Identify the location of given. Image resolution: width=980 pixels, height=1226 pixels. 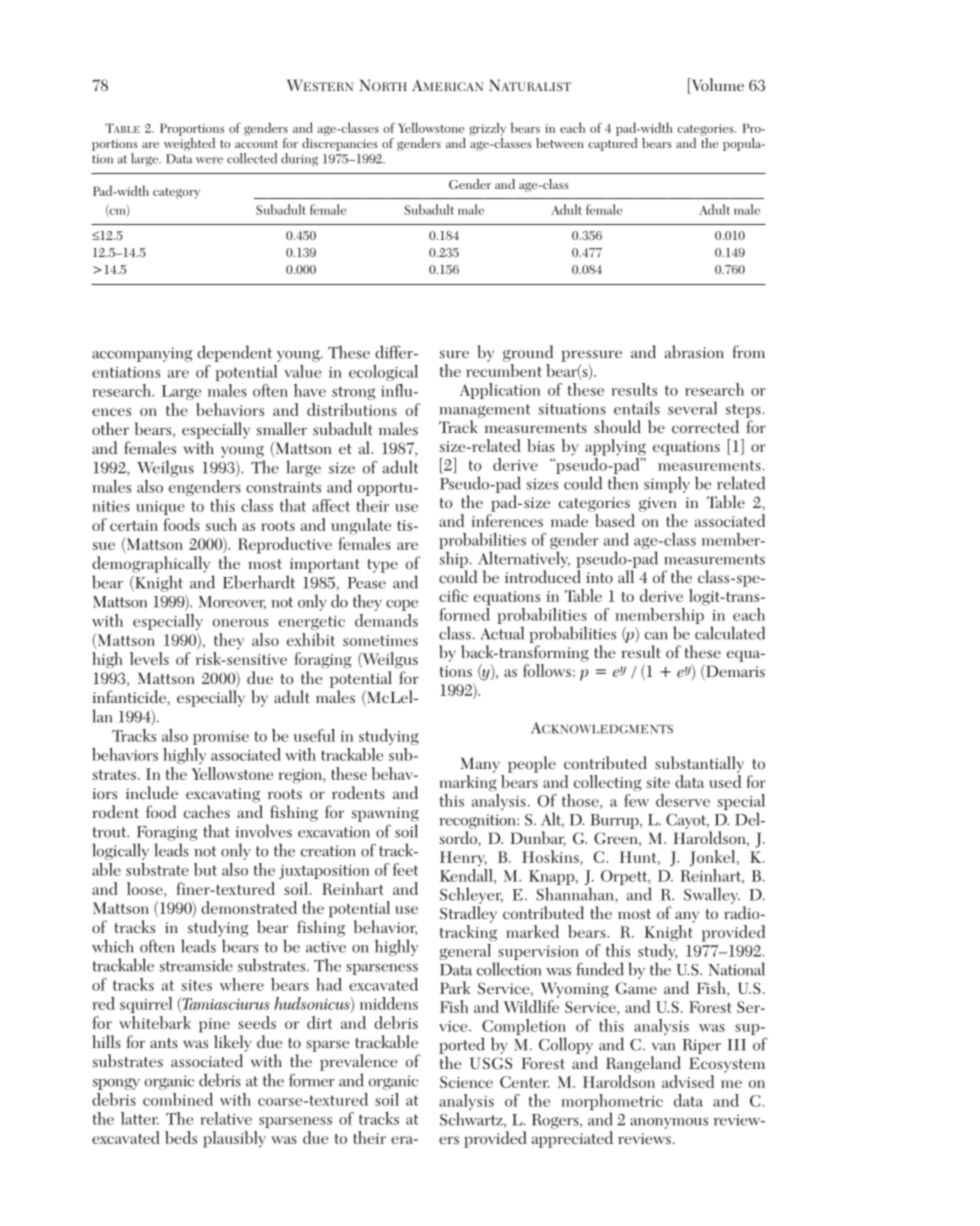
(658, 504).
